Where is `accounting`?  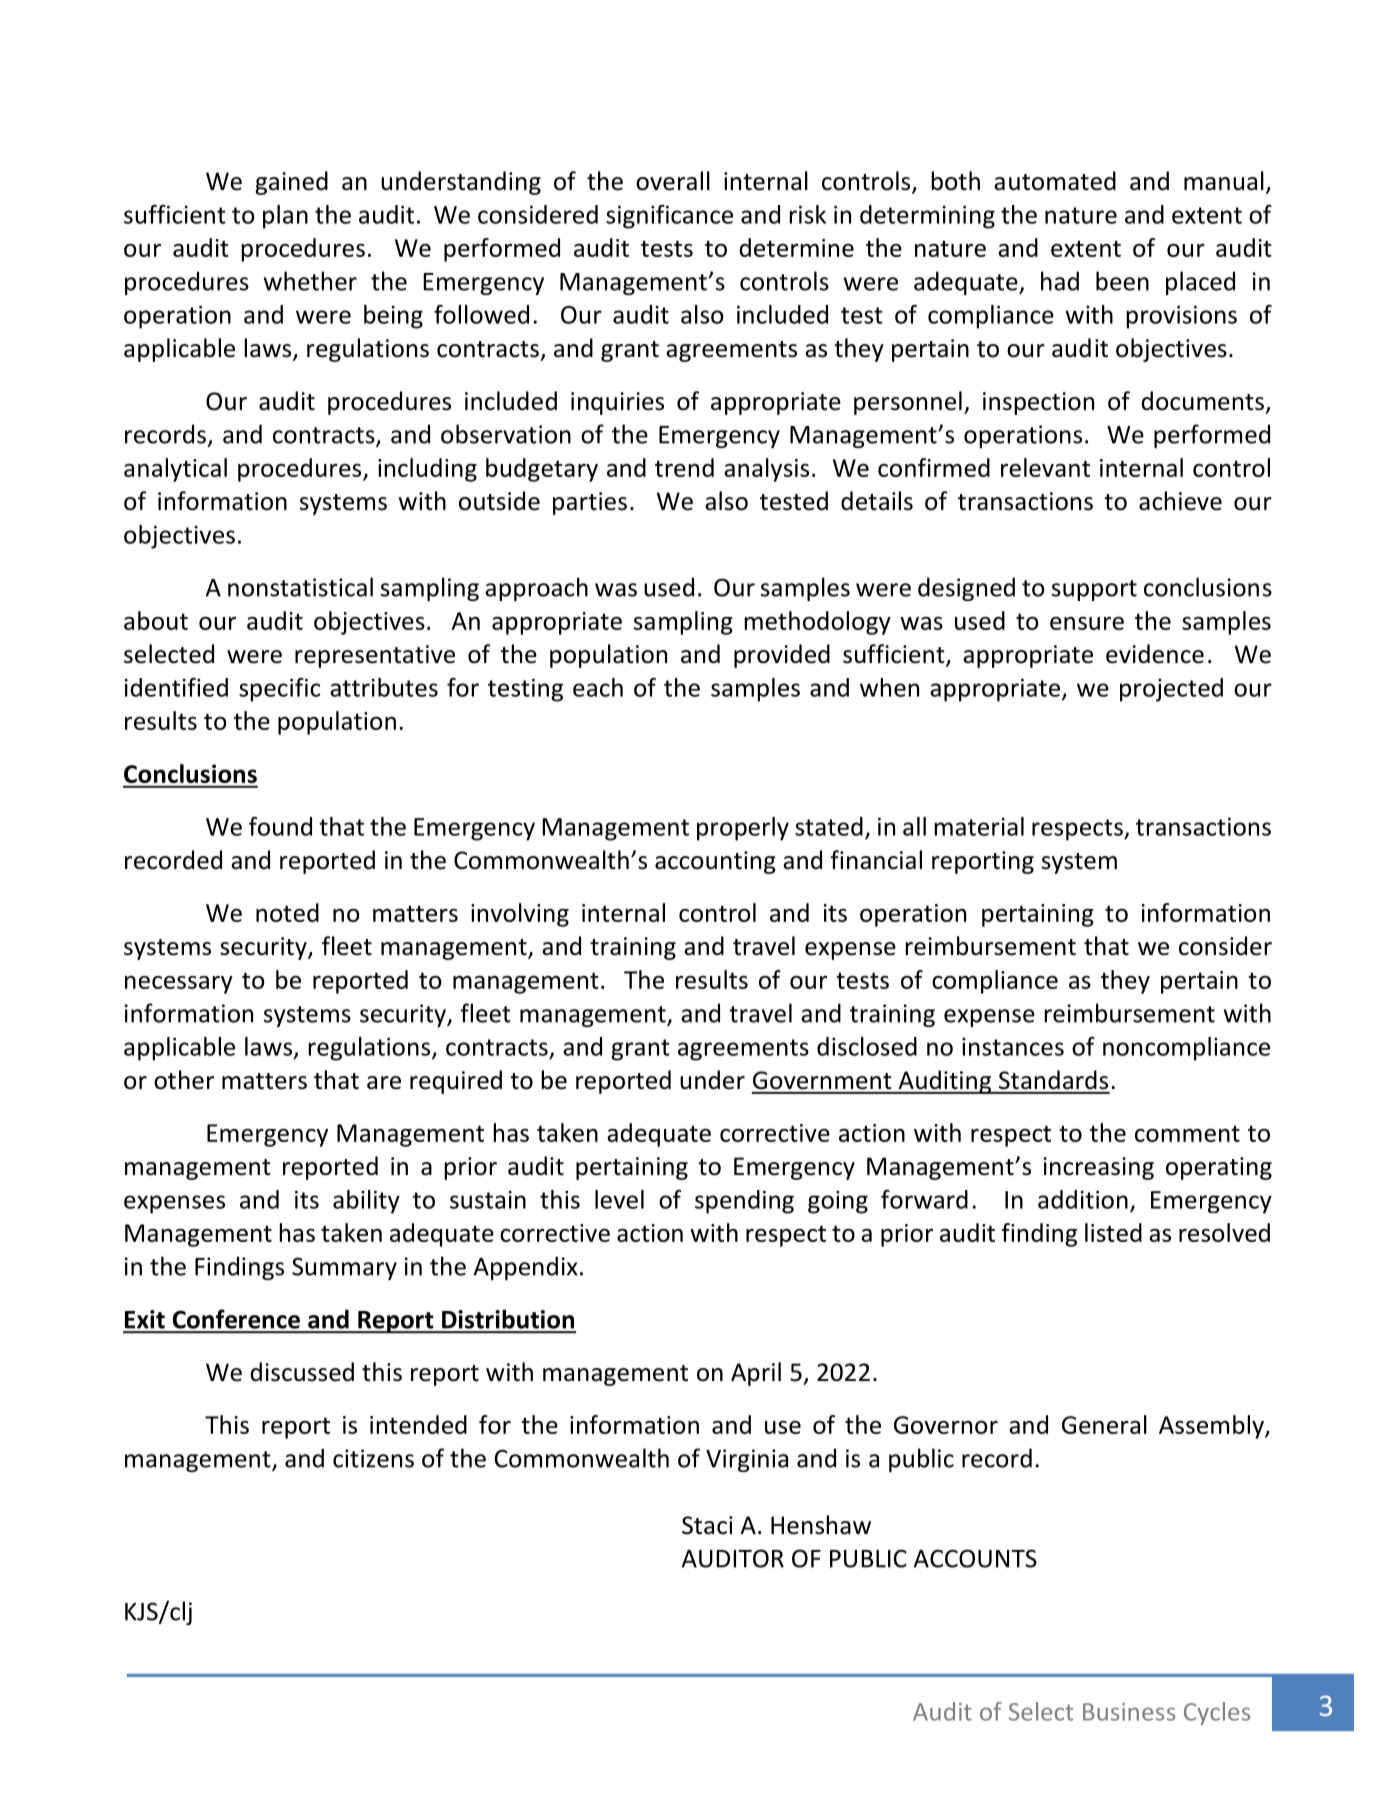
accounting is located at coordinates (715, 862).
